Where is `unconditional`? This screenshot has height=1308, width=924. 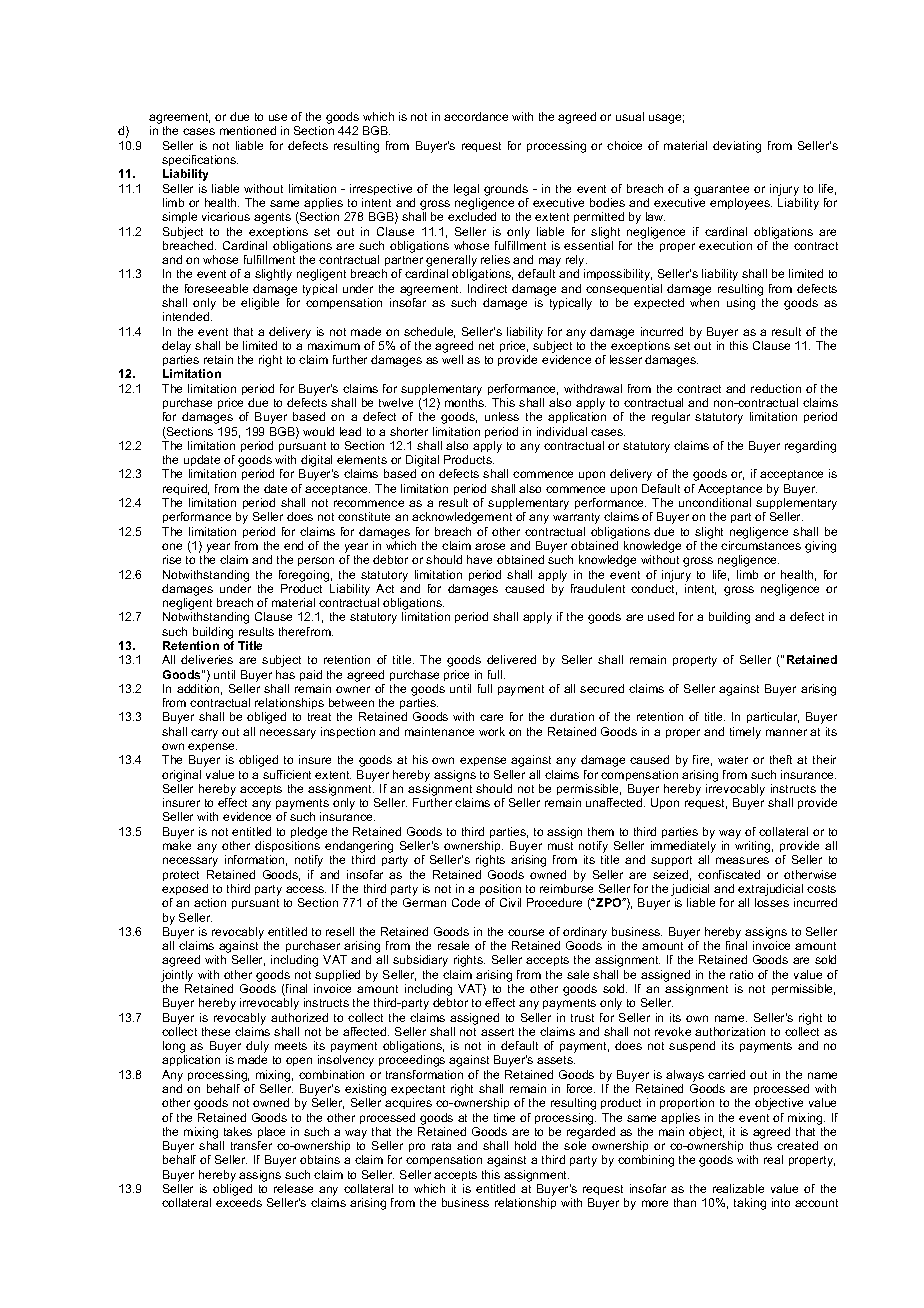
unconditional is located at coordinates (715, 502).
